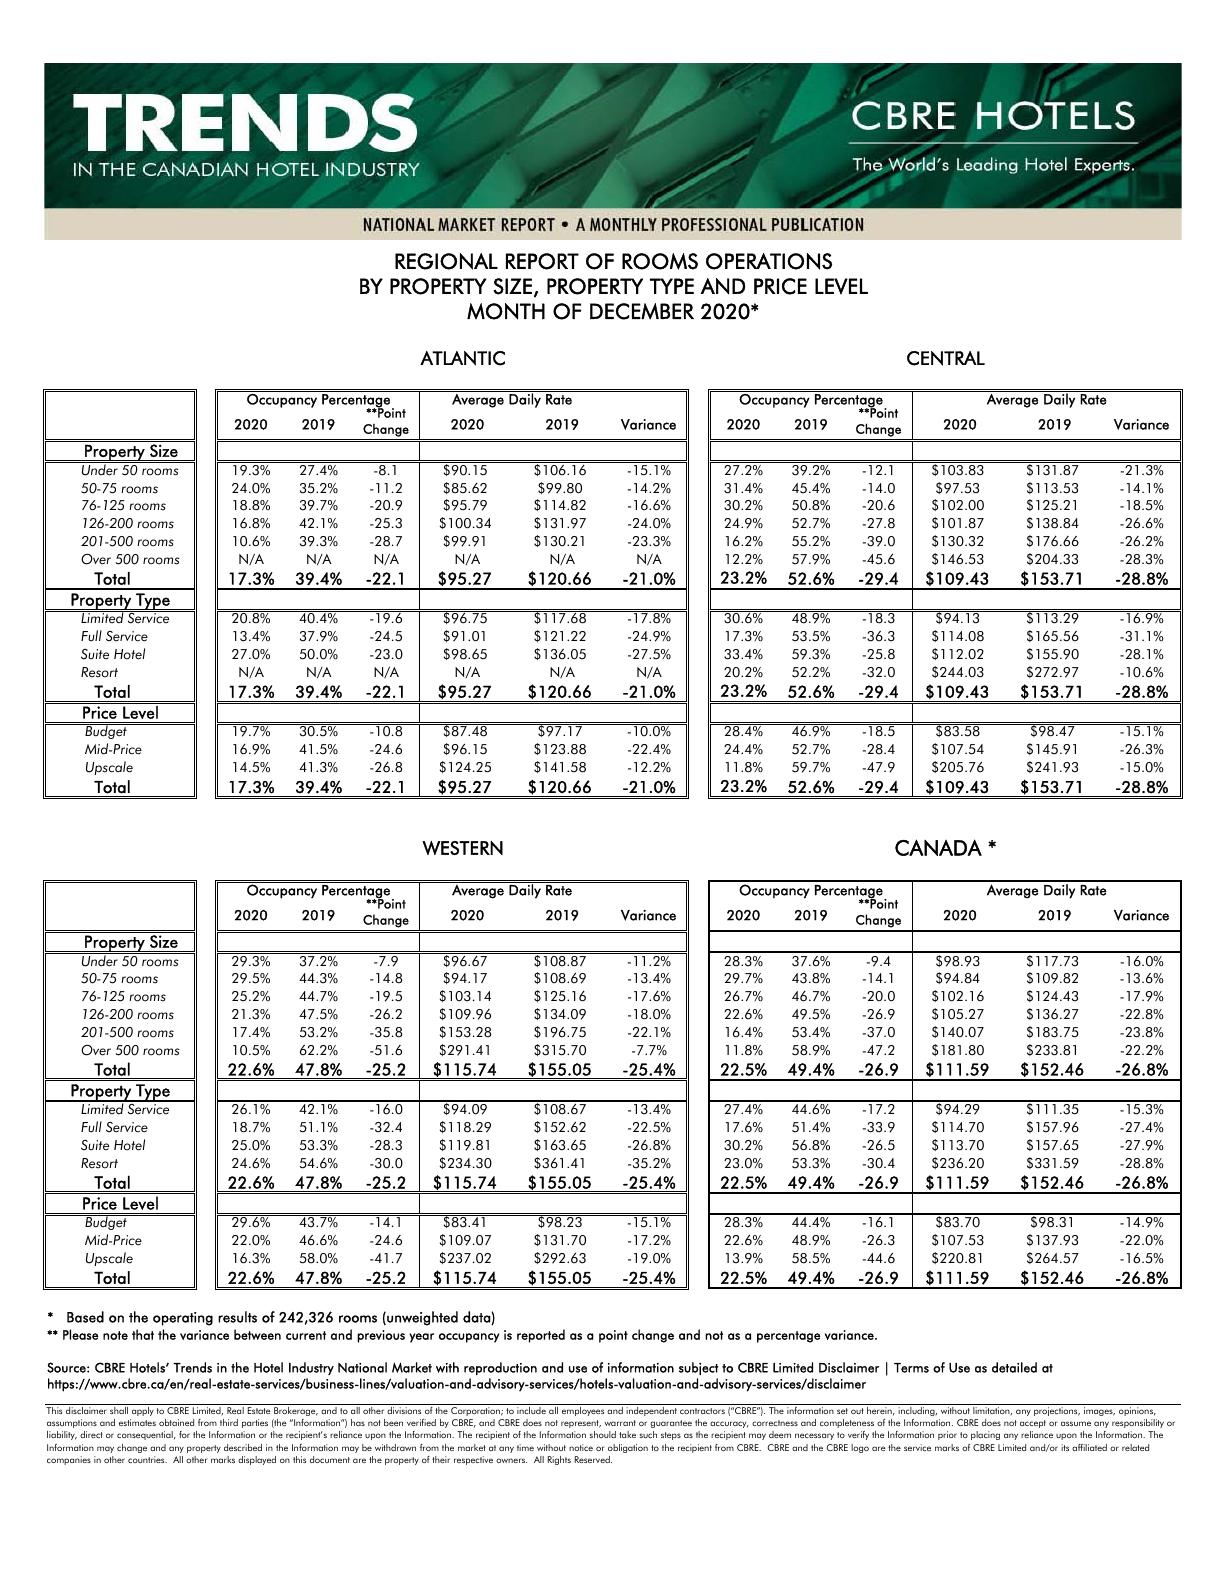  Describe the element at coordinates (421, 1318) in the image. I see `unweighted` at that location.
